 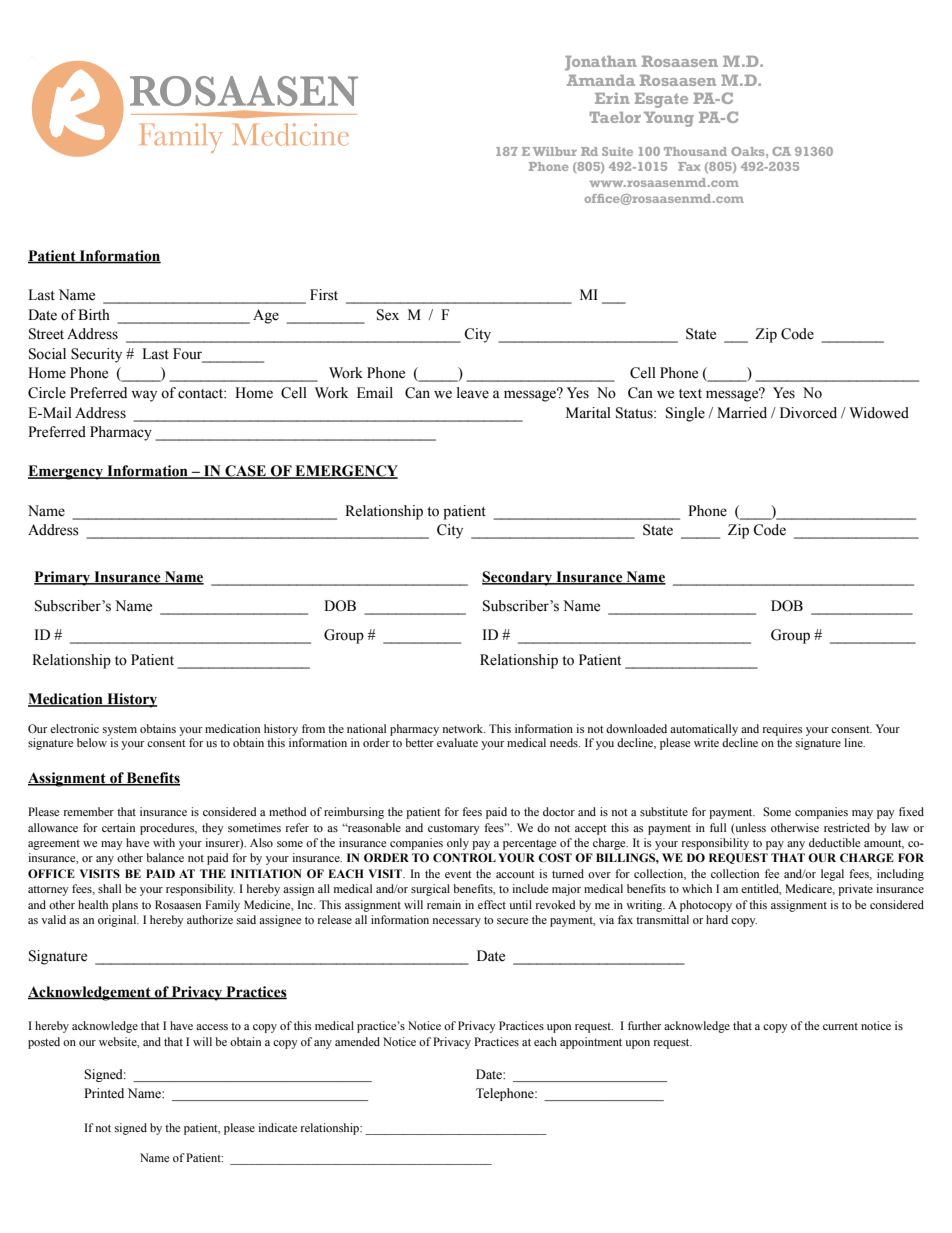 I want to click on Secondary, so click(x=518, y=578).
